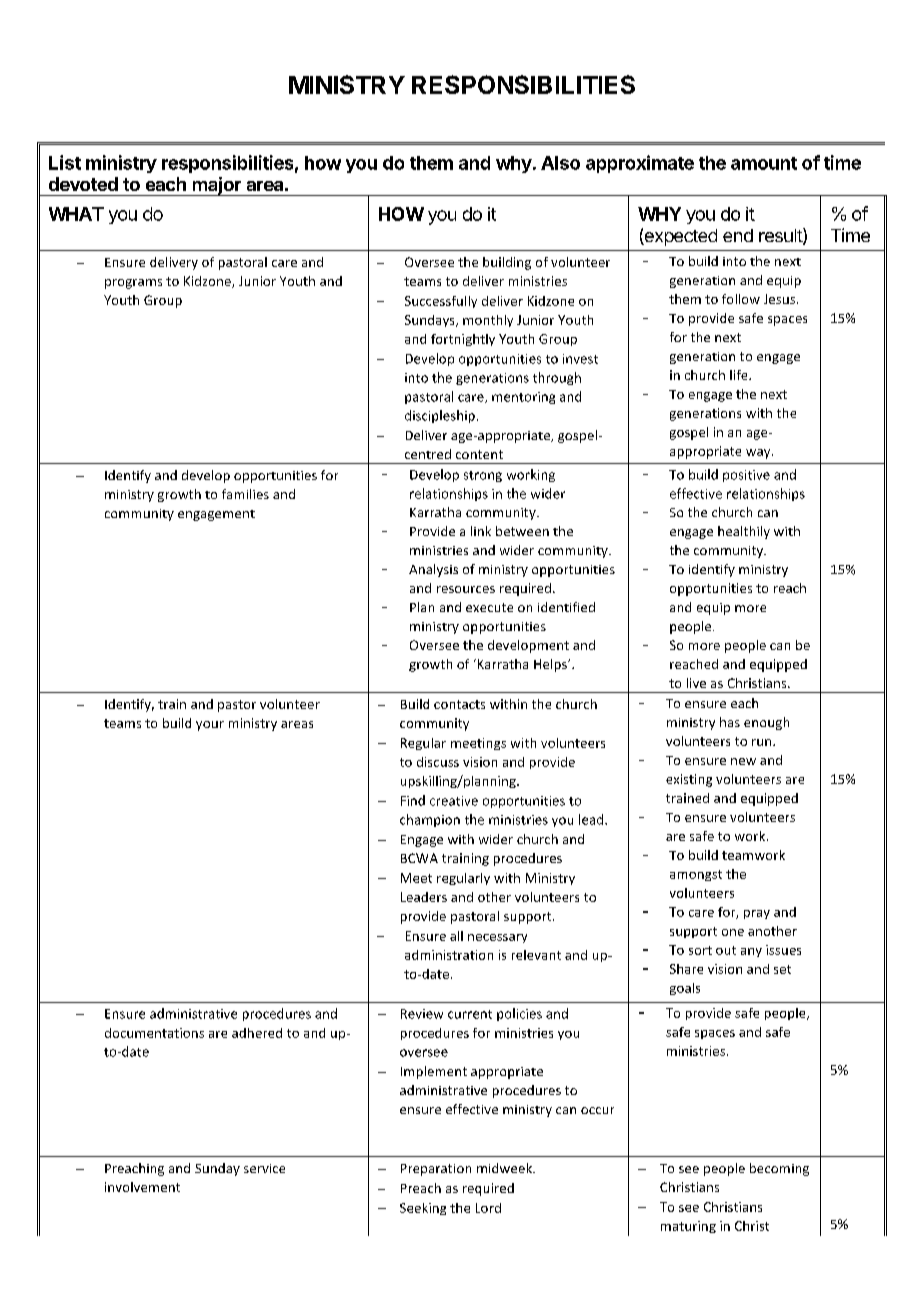 The height and width of the document is (1308, 924). Describe the element at coordinates (730, 722) in the document. I see `has` at that location.
